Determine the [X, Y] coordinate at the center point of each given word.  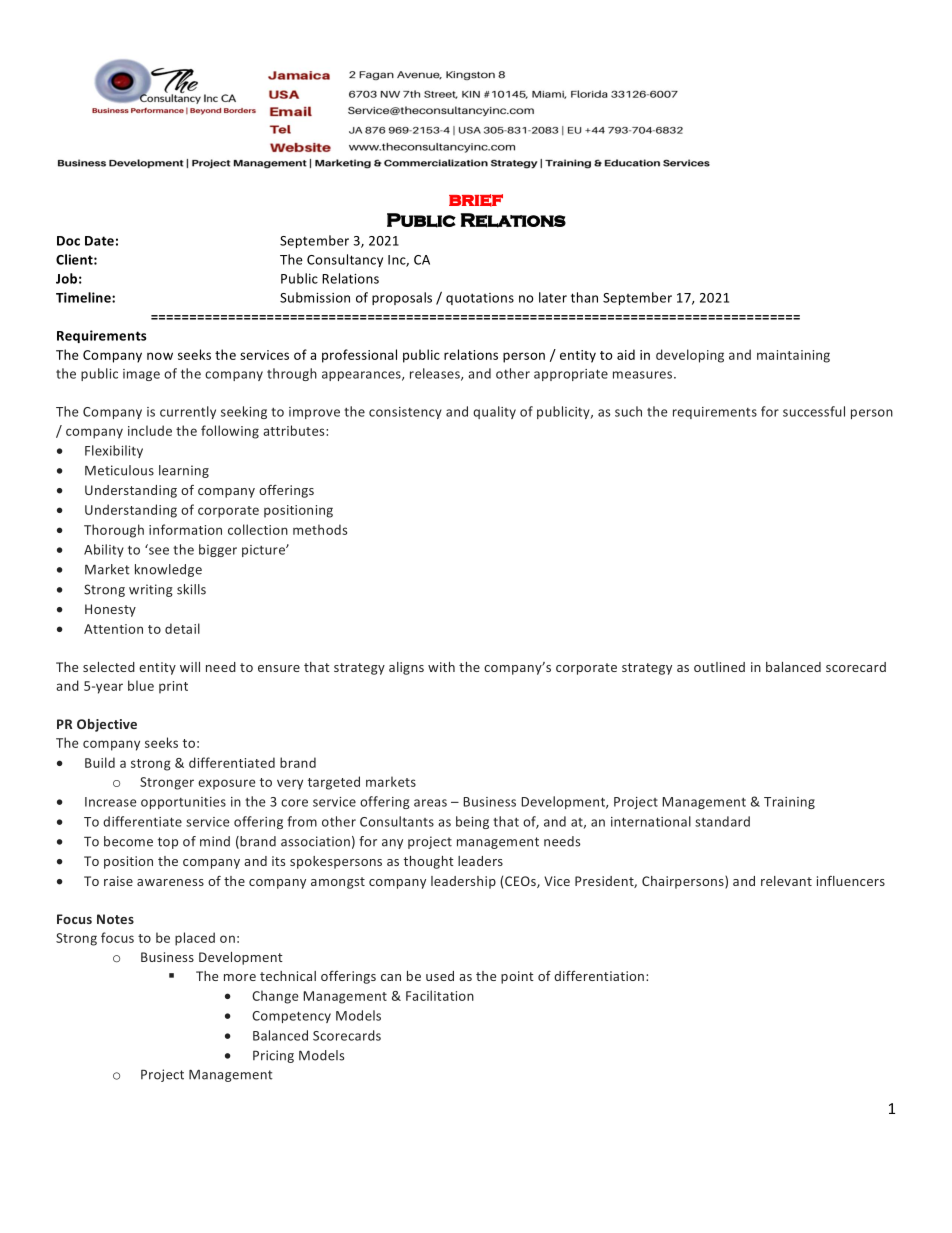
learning [184, 471]
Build [100, 762]
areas [430, 803]
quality [494, 412]
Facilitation [440, 995]
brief [476, 200]
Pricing [273, 1056]
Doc [68, 241]
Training [789, 803]
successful [814, 411]
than [584, 297]
